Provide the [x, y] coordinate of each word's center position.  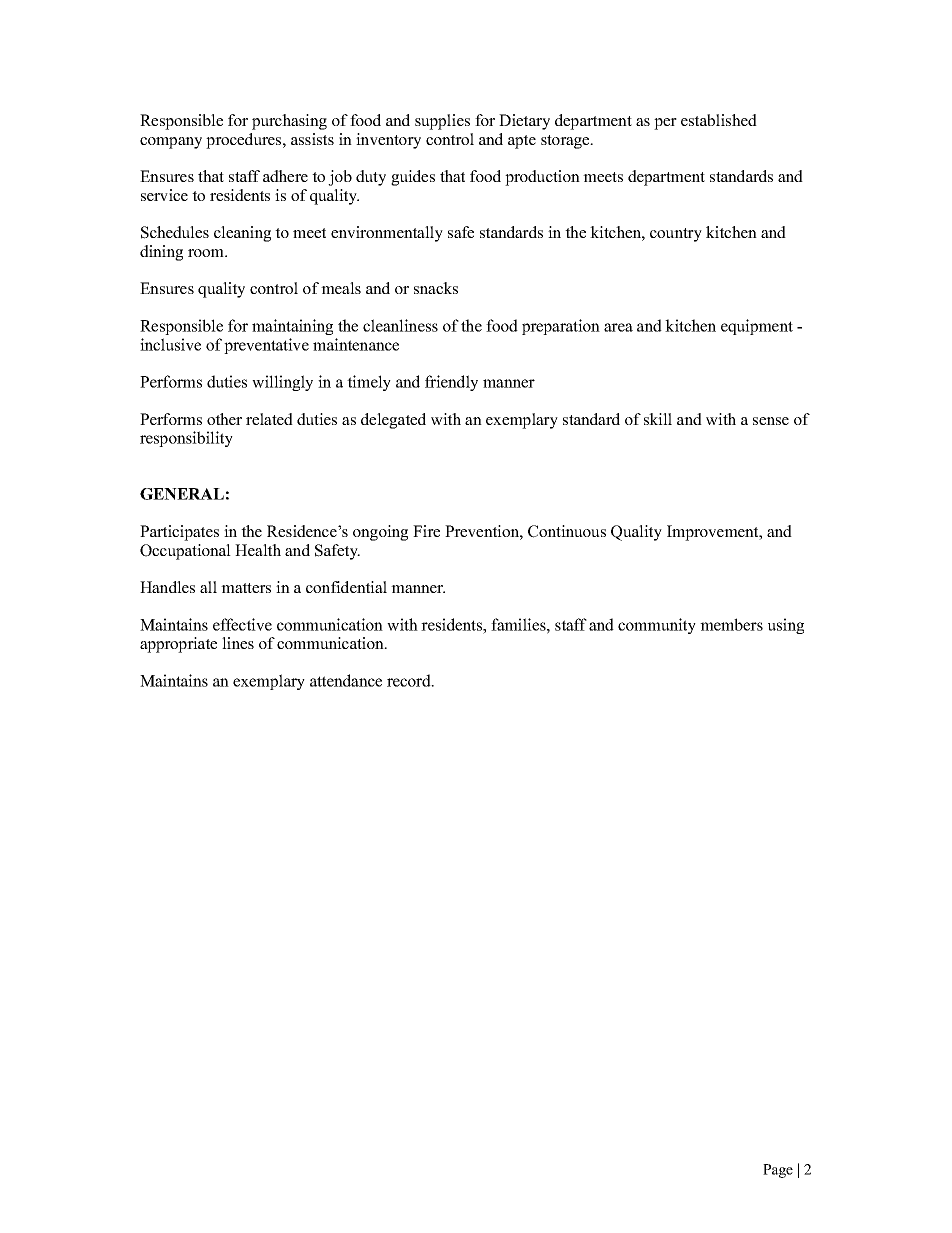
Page [778, 1171]
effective [242, 624]
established [719, 120]
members [731, 624]
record [410, 680]
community [657, 626]
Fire [426, 531]
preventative [266, 346]
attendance [346, 680]
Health [258, 550]
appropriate [178, 645]
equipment [757, 327]
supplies [442, 122]
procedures [245, 141]
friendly [451, 383]
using [786, 626]
